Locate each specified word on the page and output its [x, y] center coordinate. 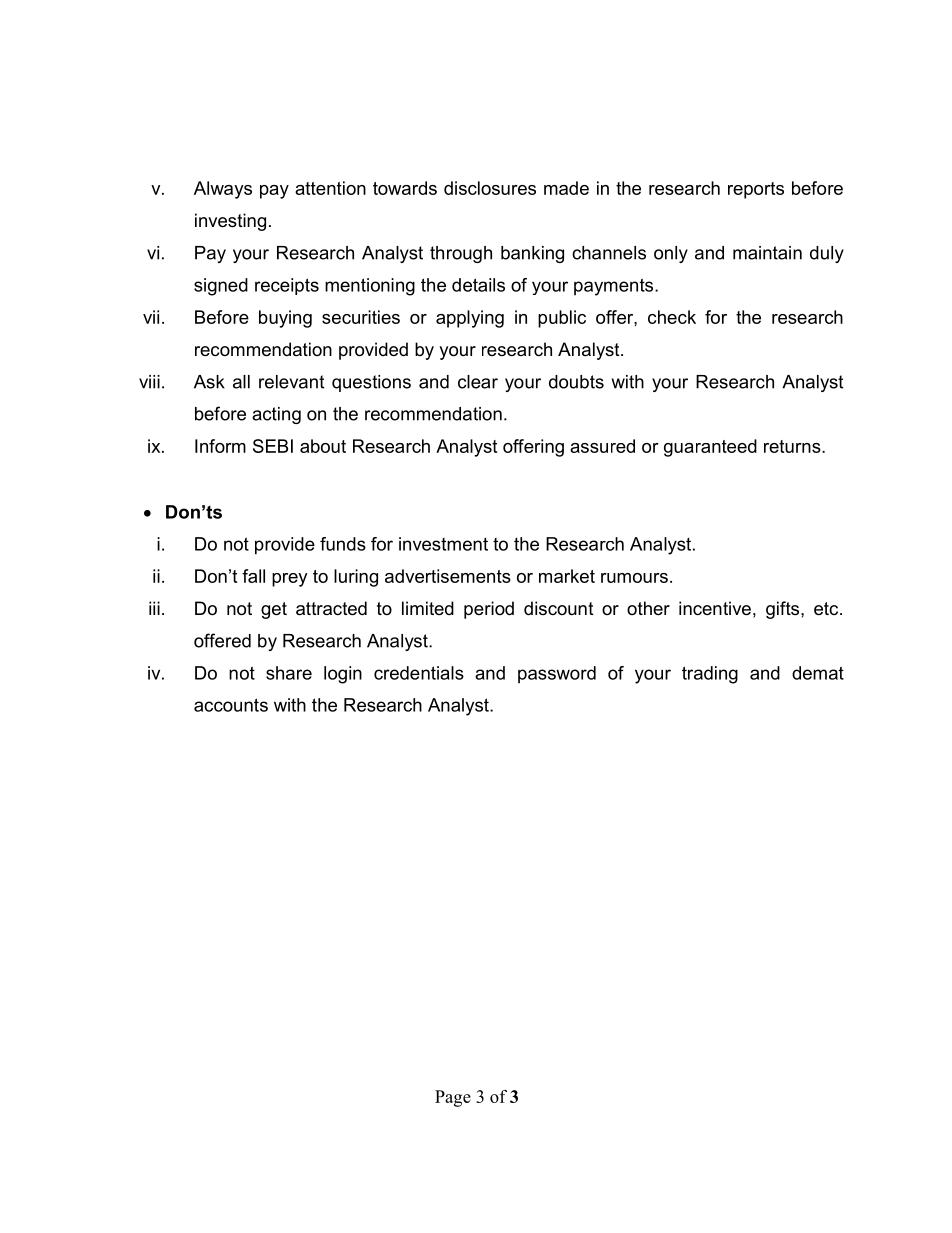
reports [756, 190]
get [274, 610]
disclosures [490, 188]
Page [453, 1098]
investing [230, 222]
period [489, 610]
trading [710, 675]
